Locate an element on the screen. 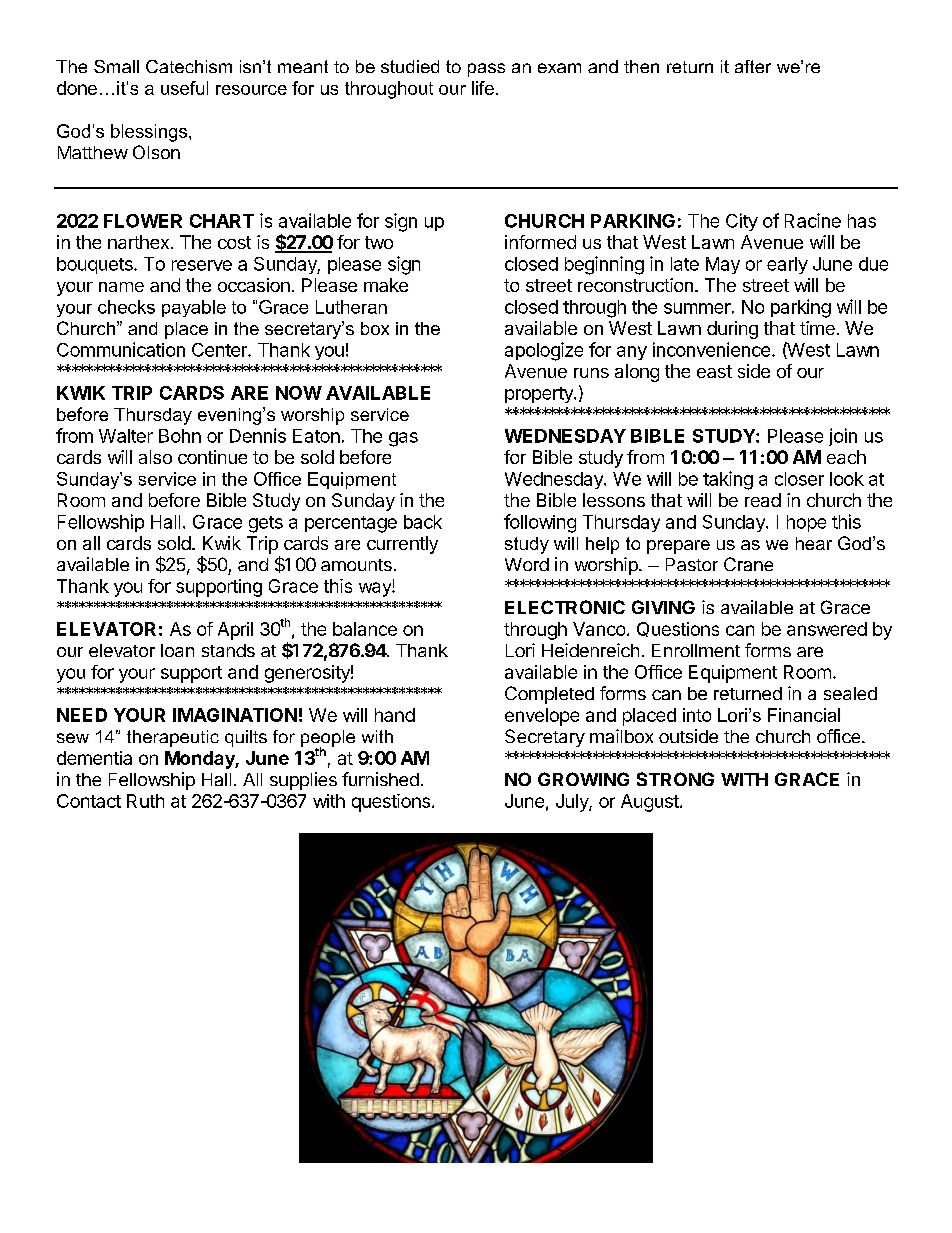  join is located at coordinates (843, 437).
